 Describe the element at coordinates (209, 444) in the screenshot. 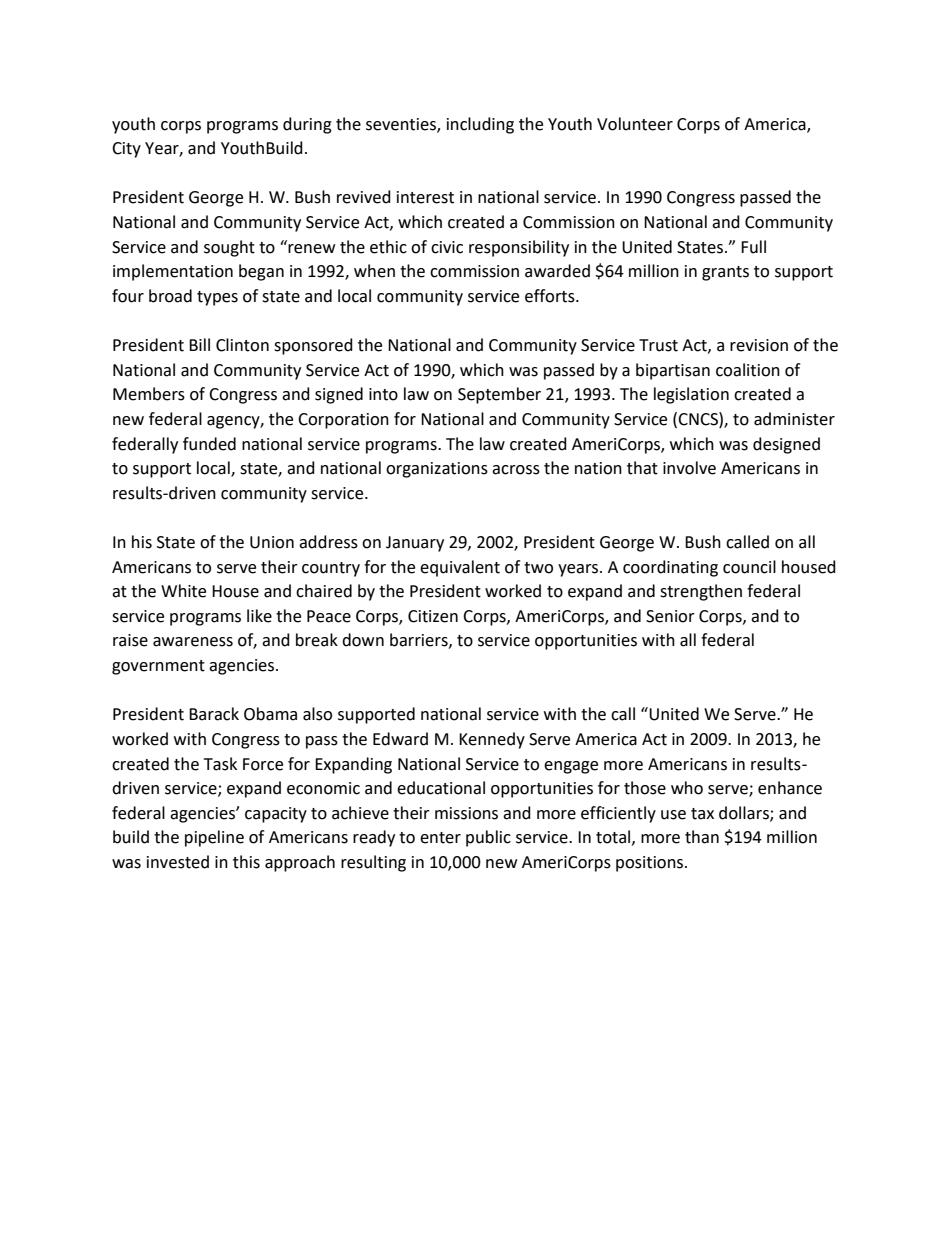

I see `funded` at that location.
